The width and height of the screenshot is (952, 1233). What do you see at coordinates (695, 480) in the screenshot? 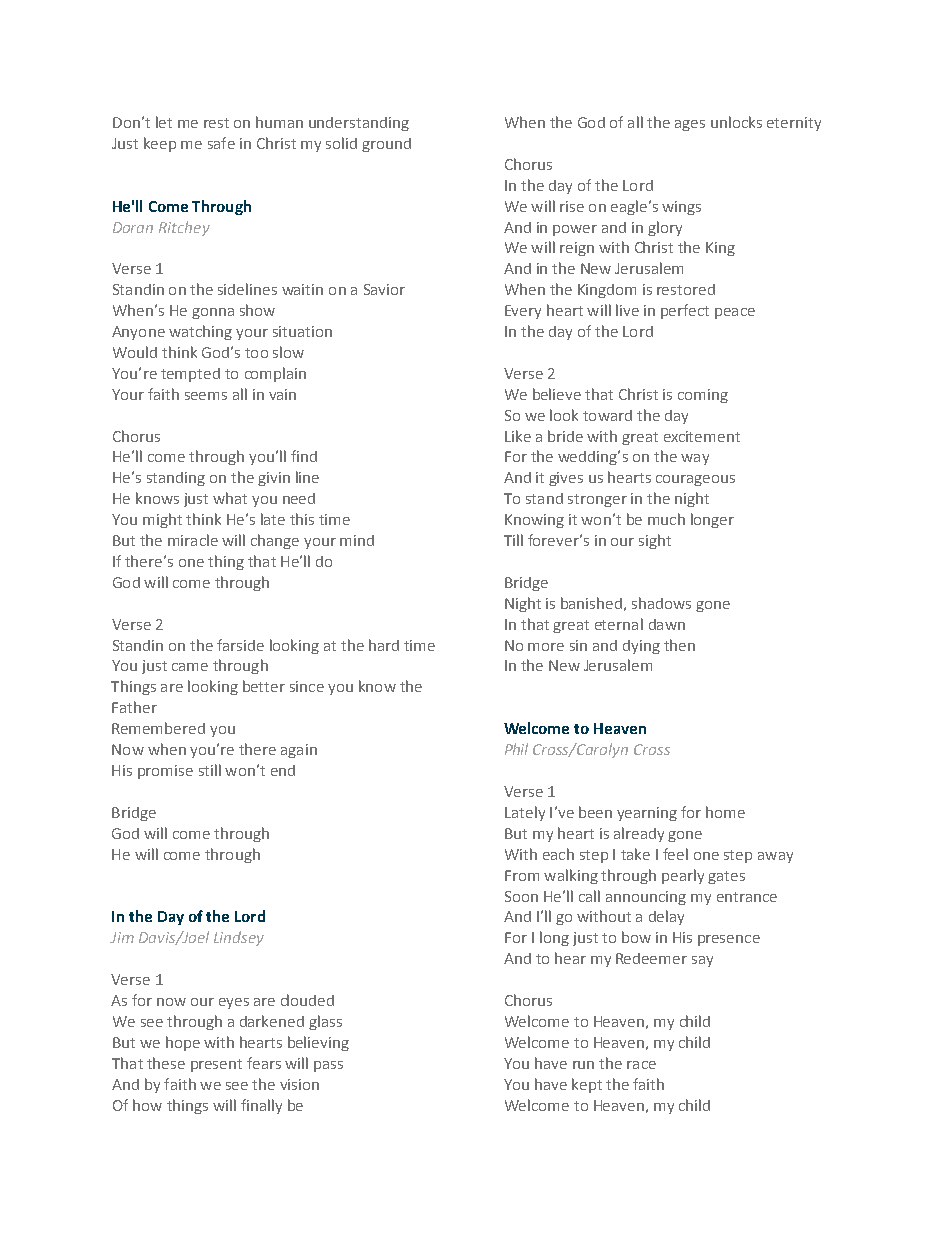
I see `courageous` at bounding box center [695, 480].
